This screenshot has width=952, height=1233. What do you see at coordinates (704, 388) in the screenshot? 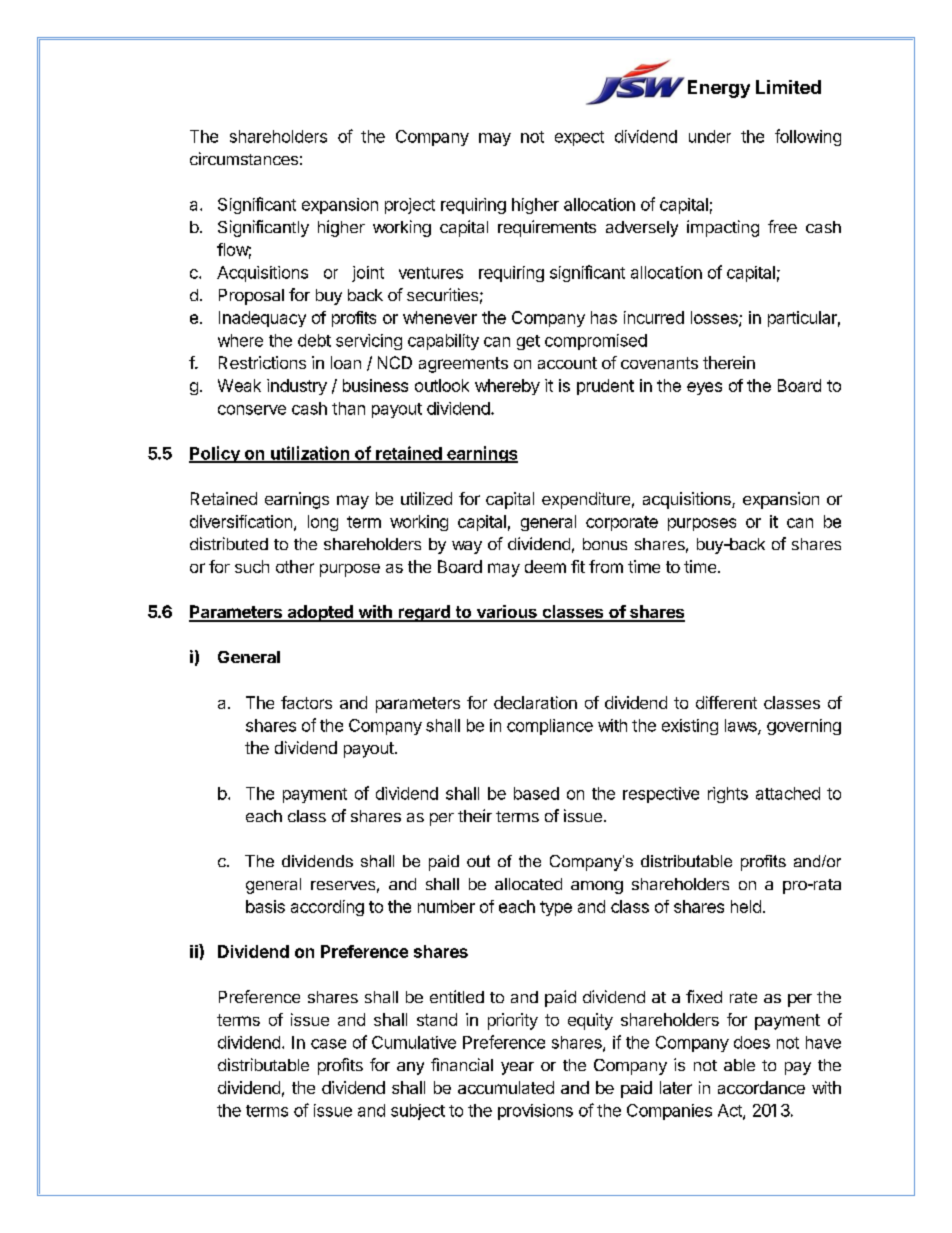
I see `eyes` at bounding box center [704, 388].
